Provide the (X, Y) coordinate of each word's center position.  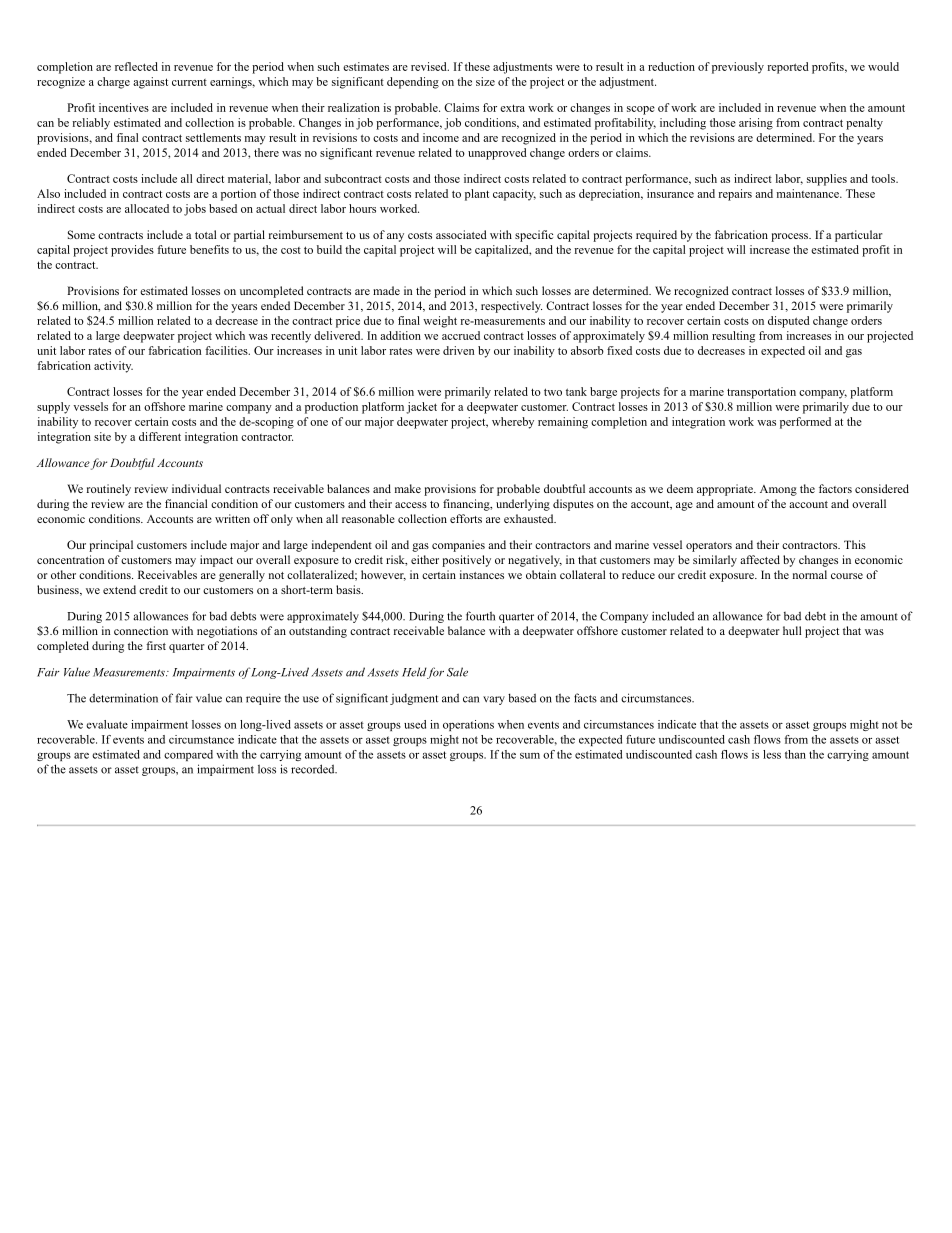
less (772, 754)
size (485, 81)
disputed (789, 322)
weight (440, 322)
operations (468, 725)
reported (788, 68)
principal (111, 546)
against (150, 83)
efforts (466, 518)
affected (760, 559)
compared (188, 755)
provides (132, 251)
